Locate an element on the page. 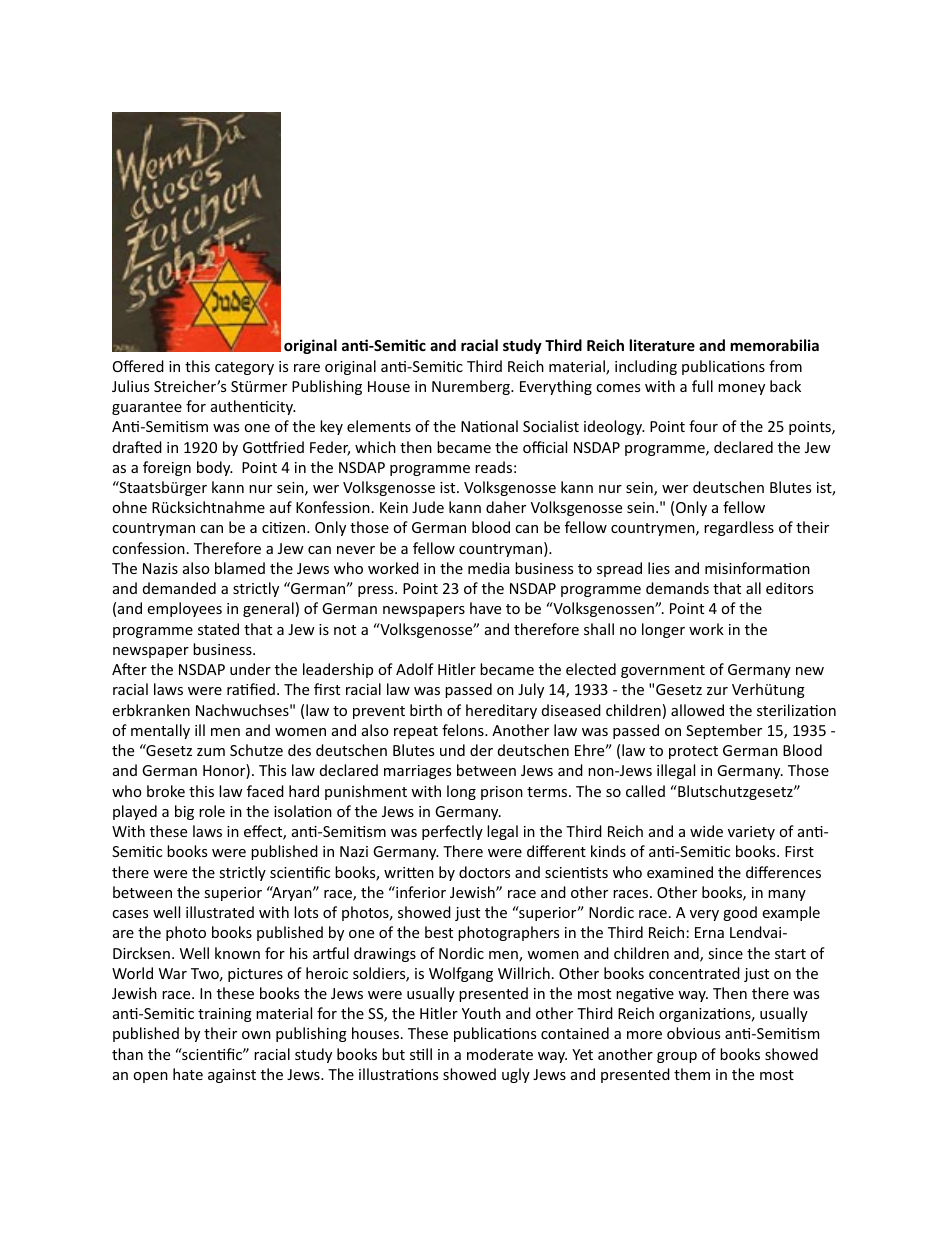 The image size is (952, 1233). hate is located at coordinates (188, 1074).
